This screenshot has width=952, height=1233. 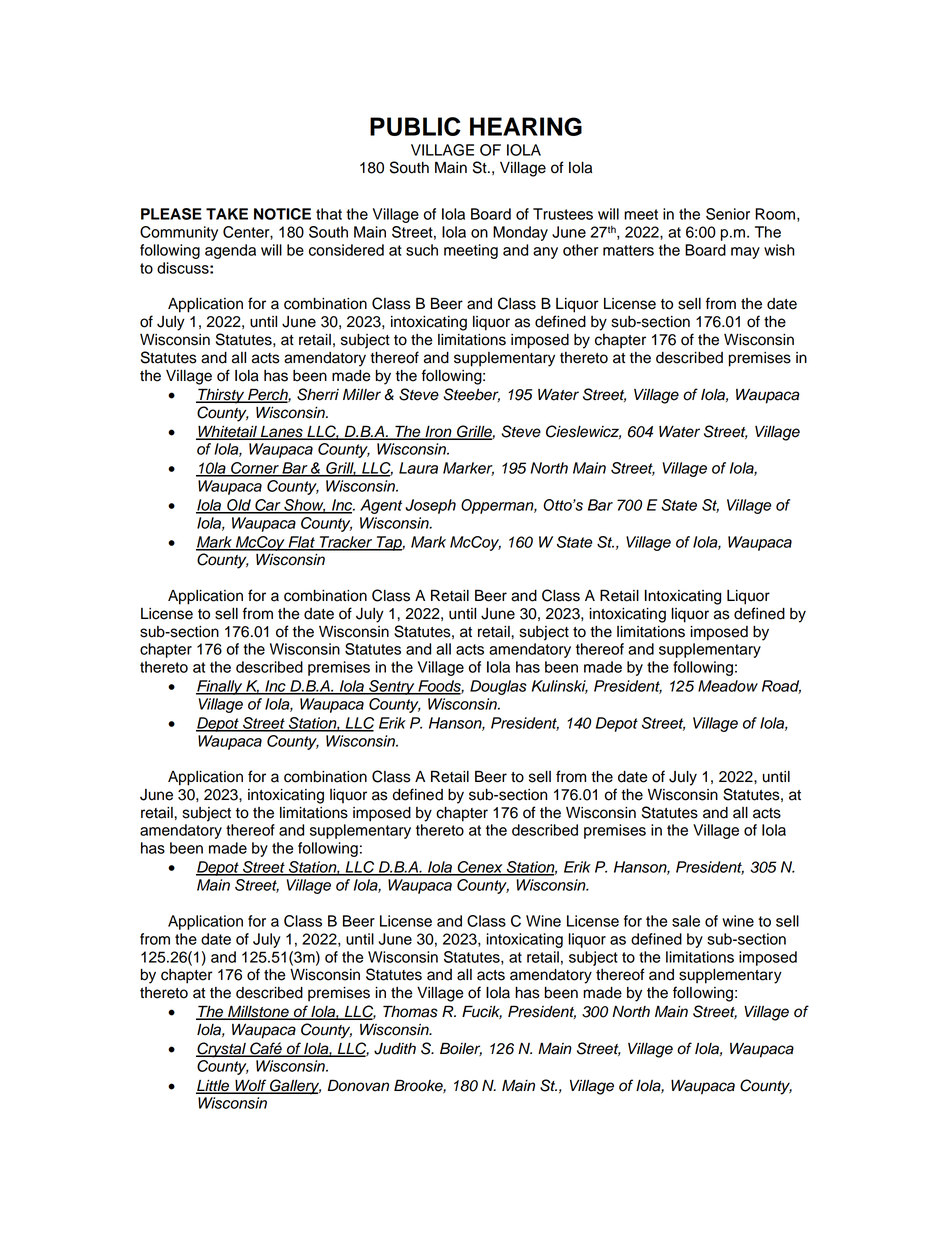 I want to click on Sherri, so click(x=318, y=394).
